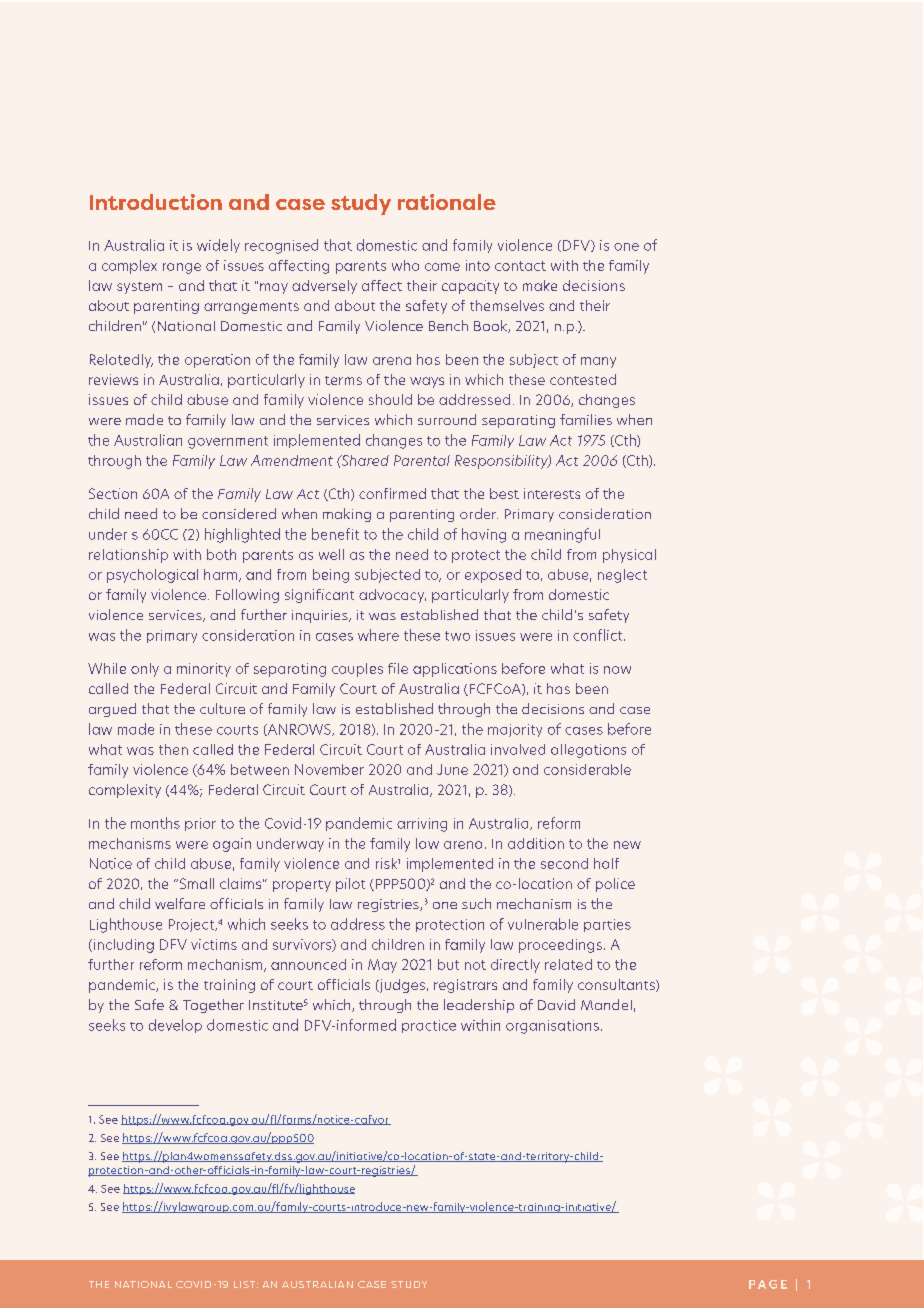 The image size is (924, 1308). I want to click on where, so click(378, 635).
